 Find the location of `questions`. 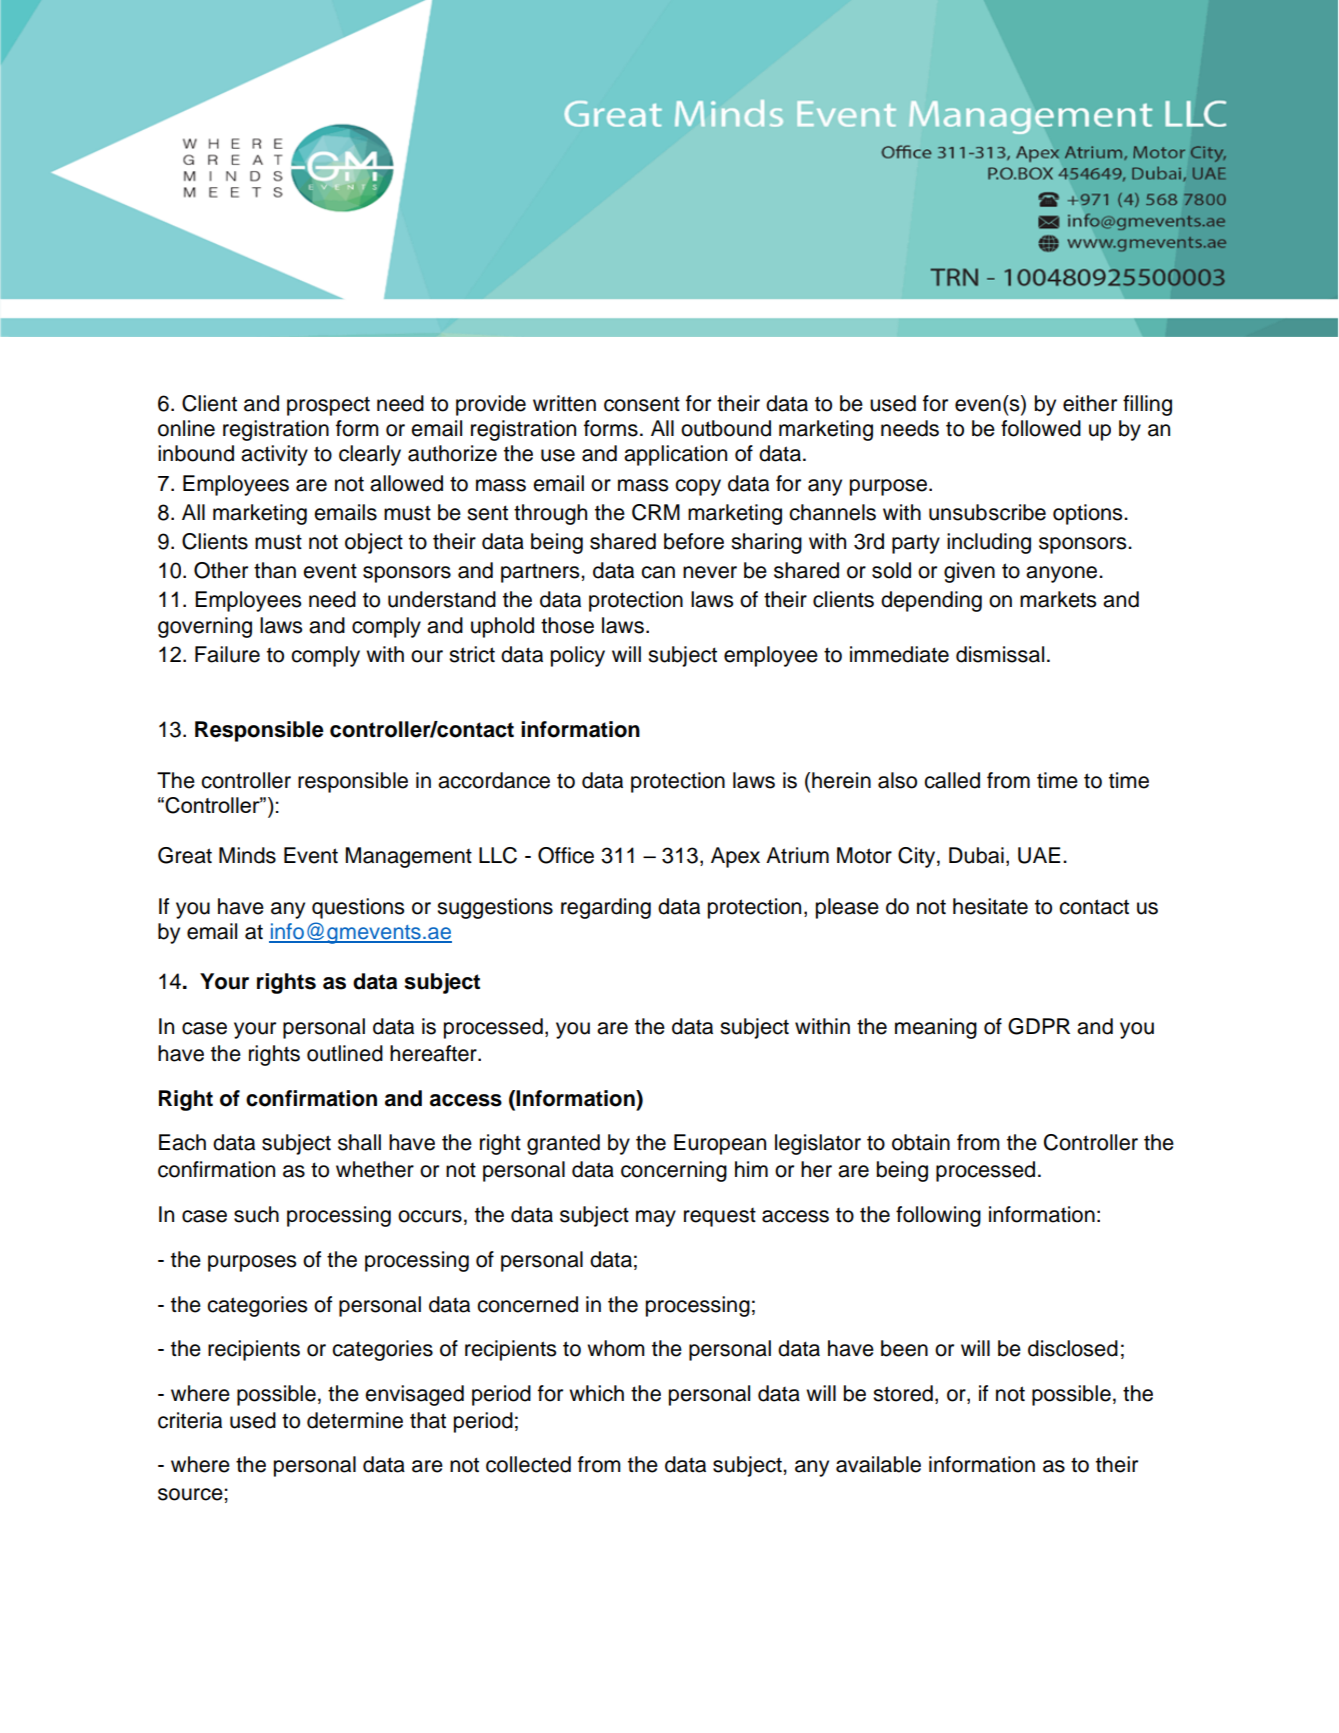

questions is located at coordinates (358, 908).
